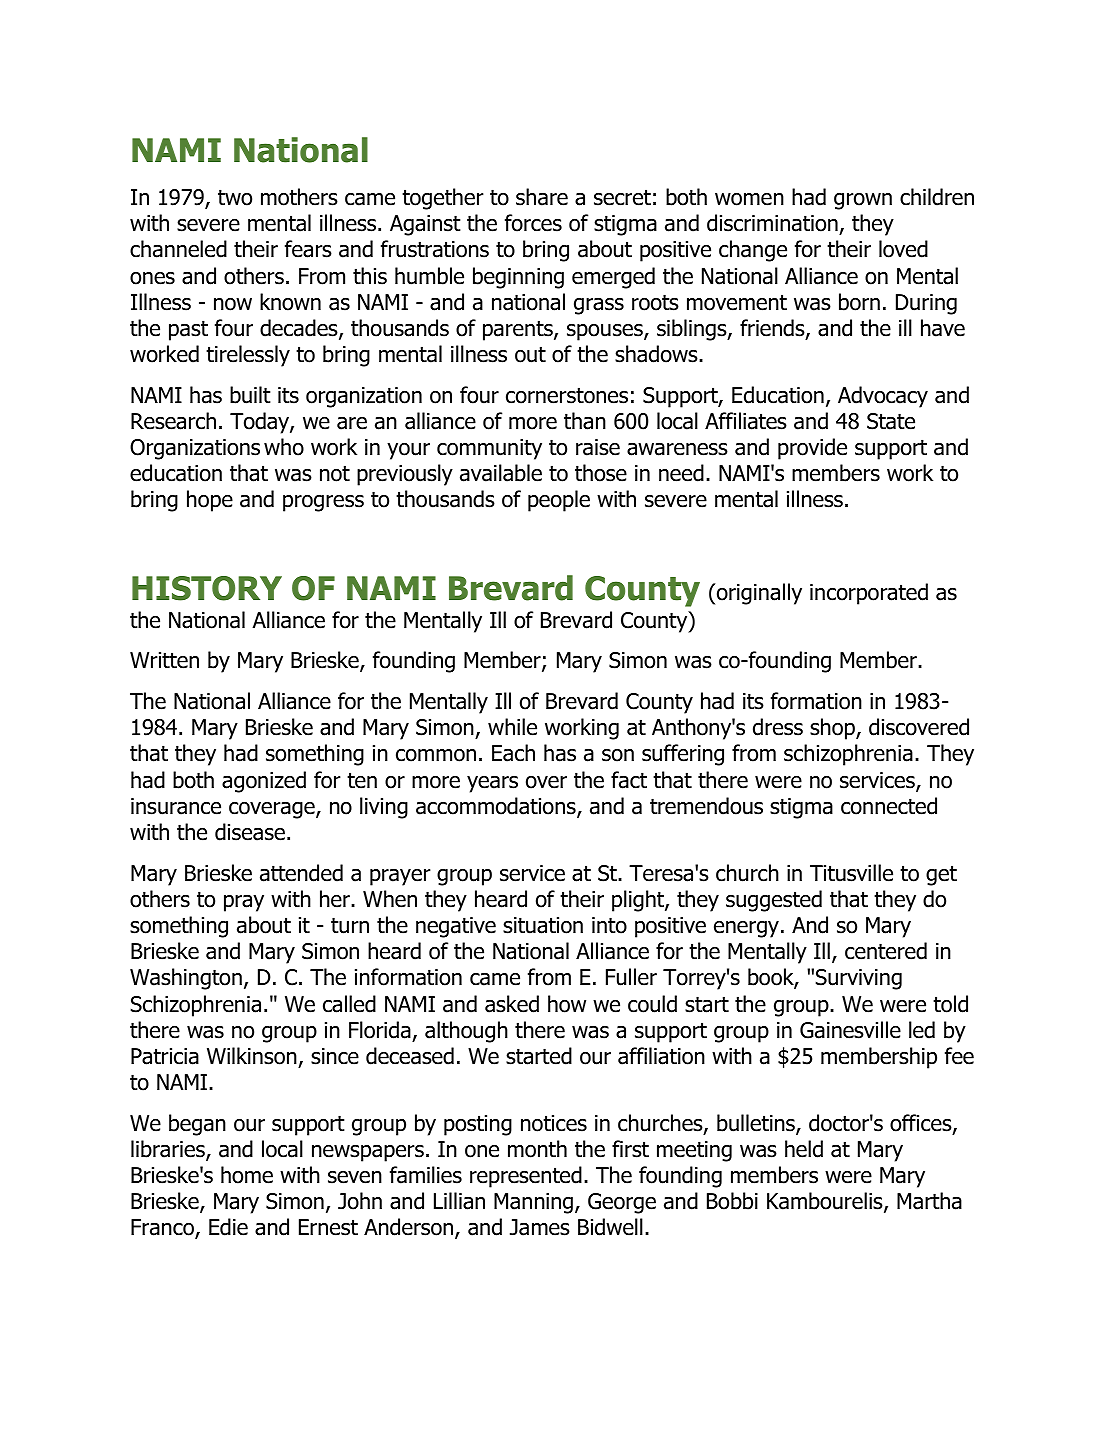 Image resolution: width=1106 pixels, height=1431 pixels. What do you see at coordinates (533, 1203) in the page?
I see `Manning` at bounding box center [533, 1203].
